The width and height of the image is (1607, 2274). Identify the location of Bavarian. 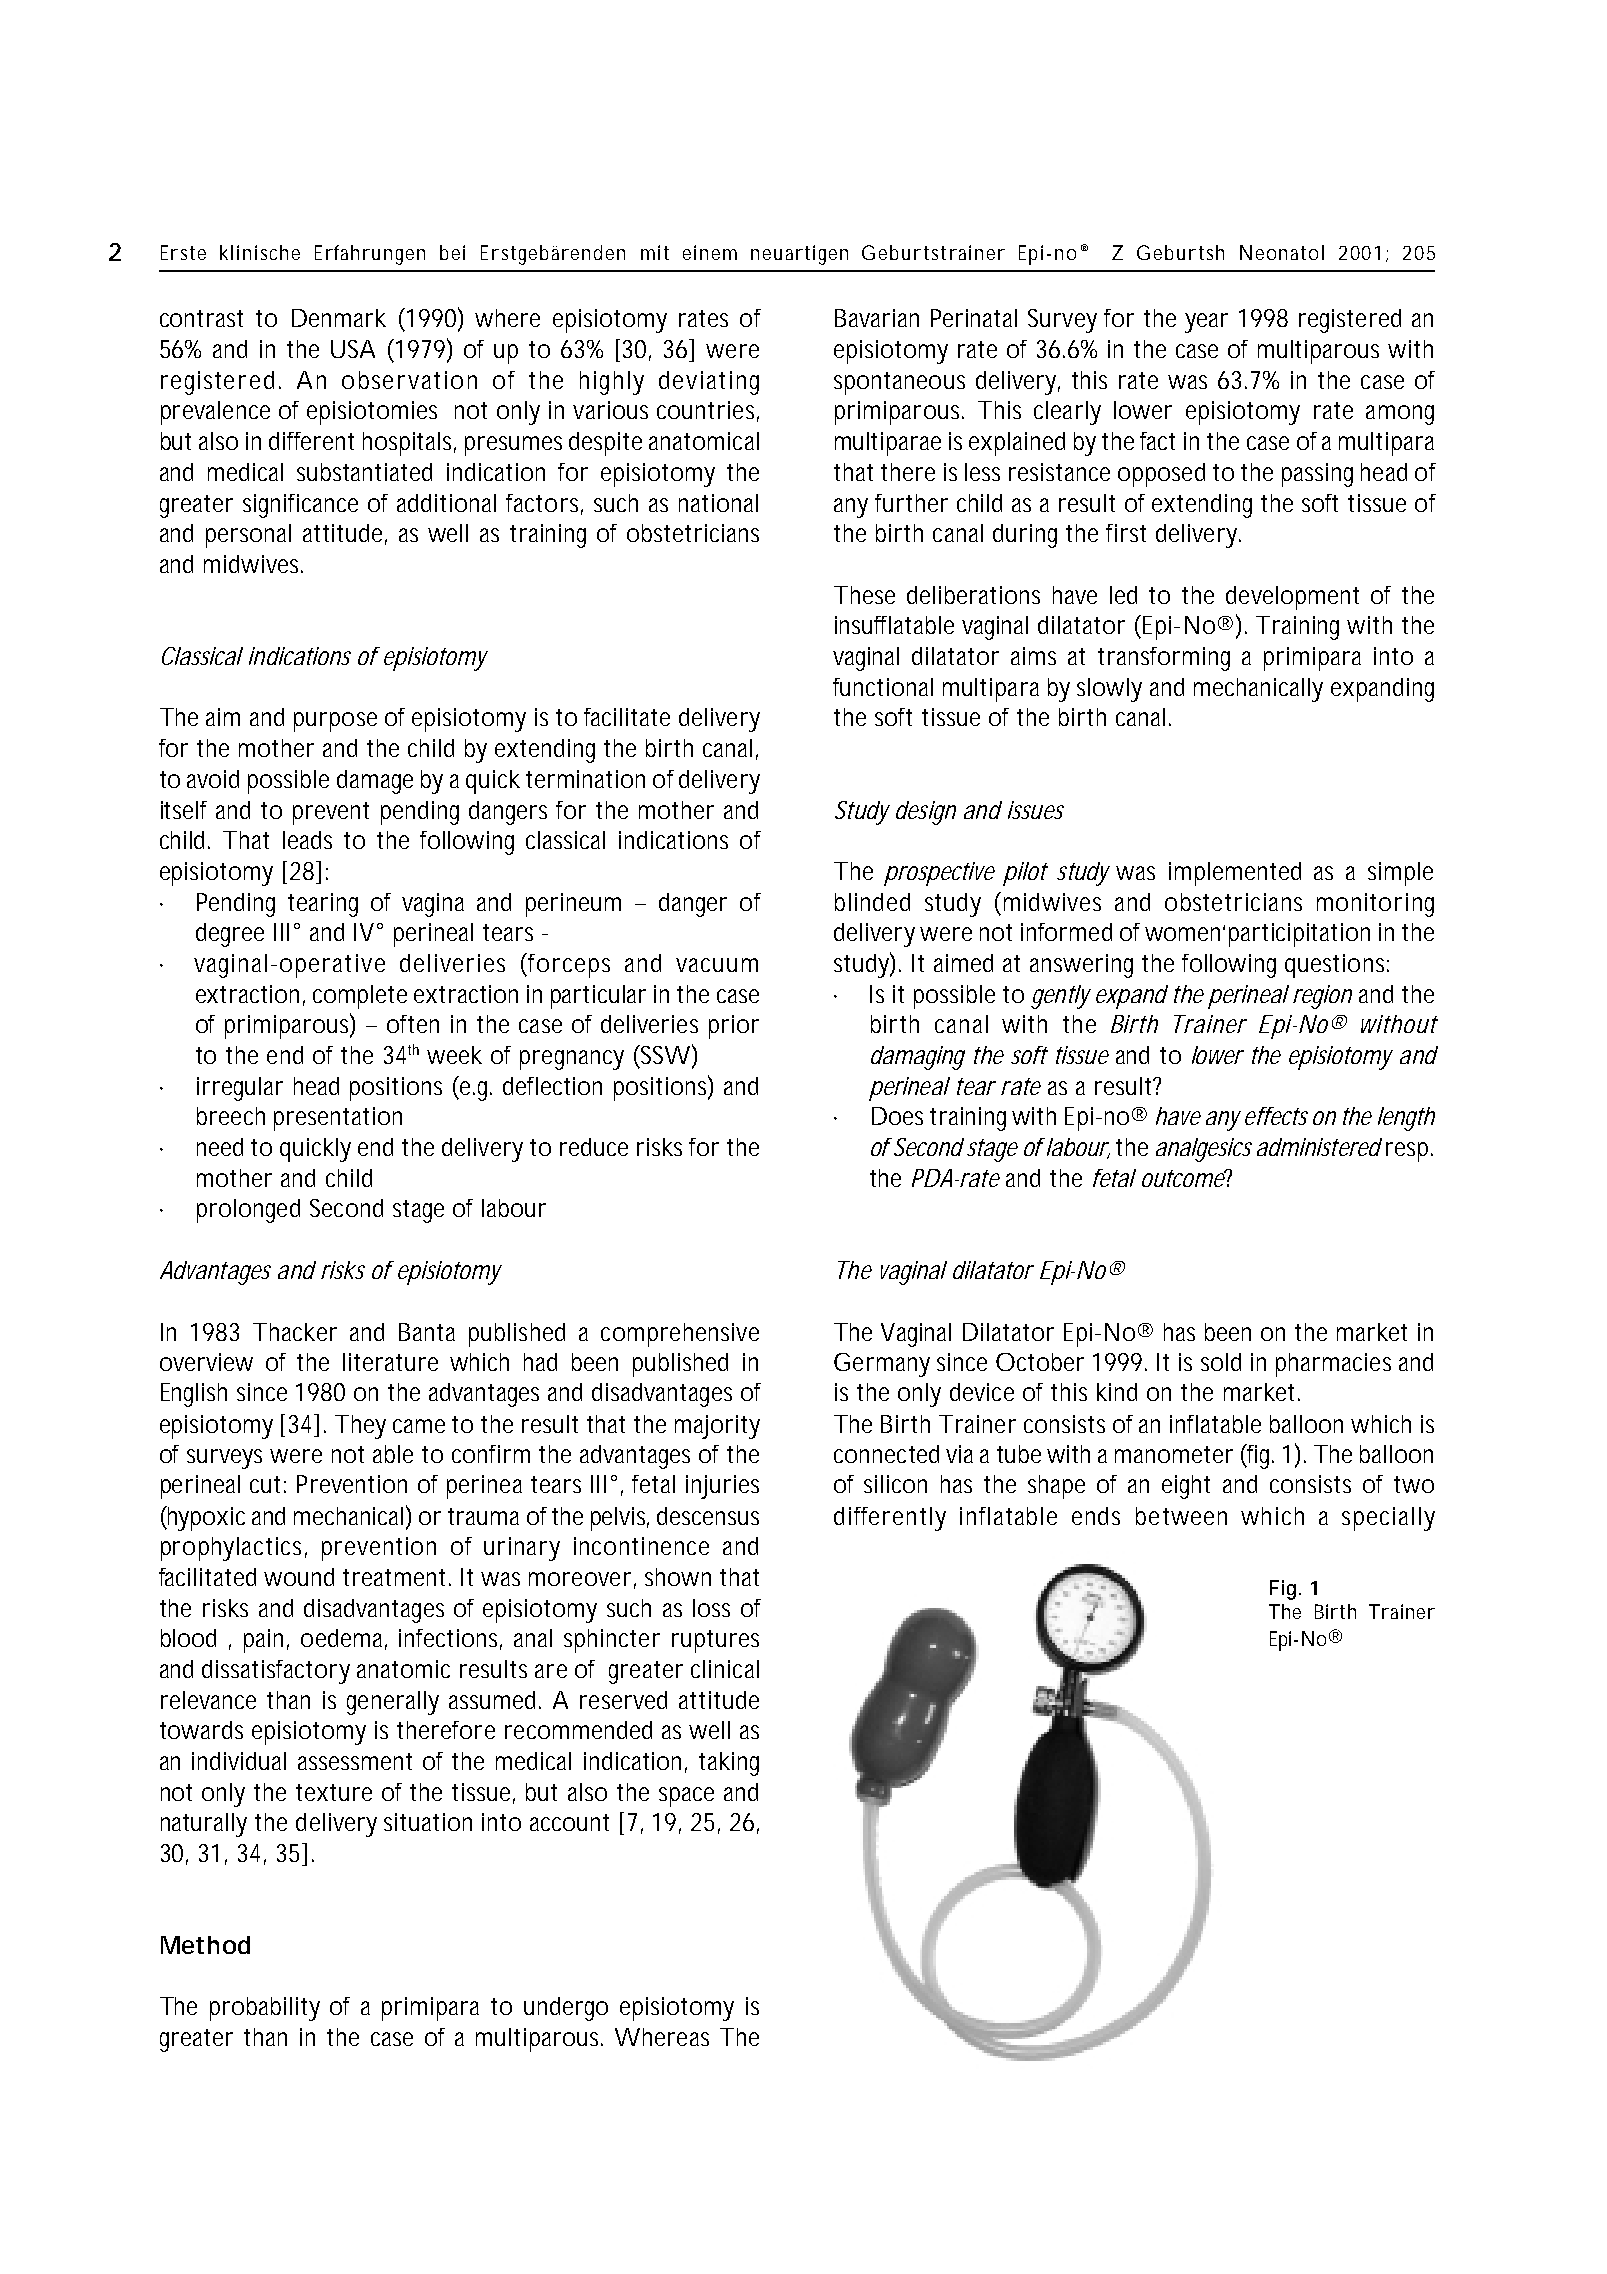
(877, 318).
